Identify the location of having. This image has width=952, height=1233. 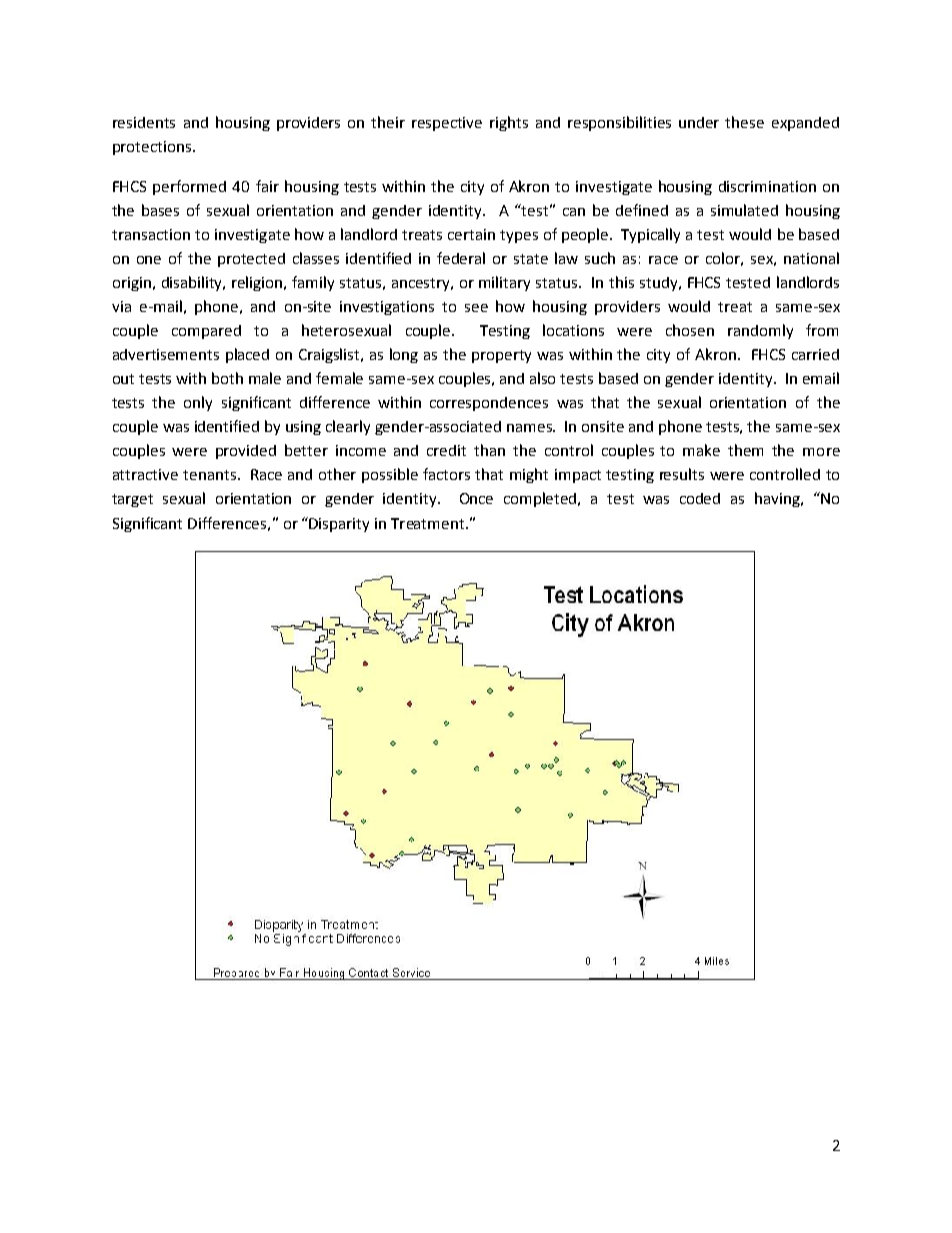
(778, 499).
